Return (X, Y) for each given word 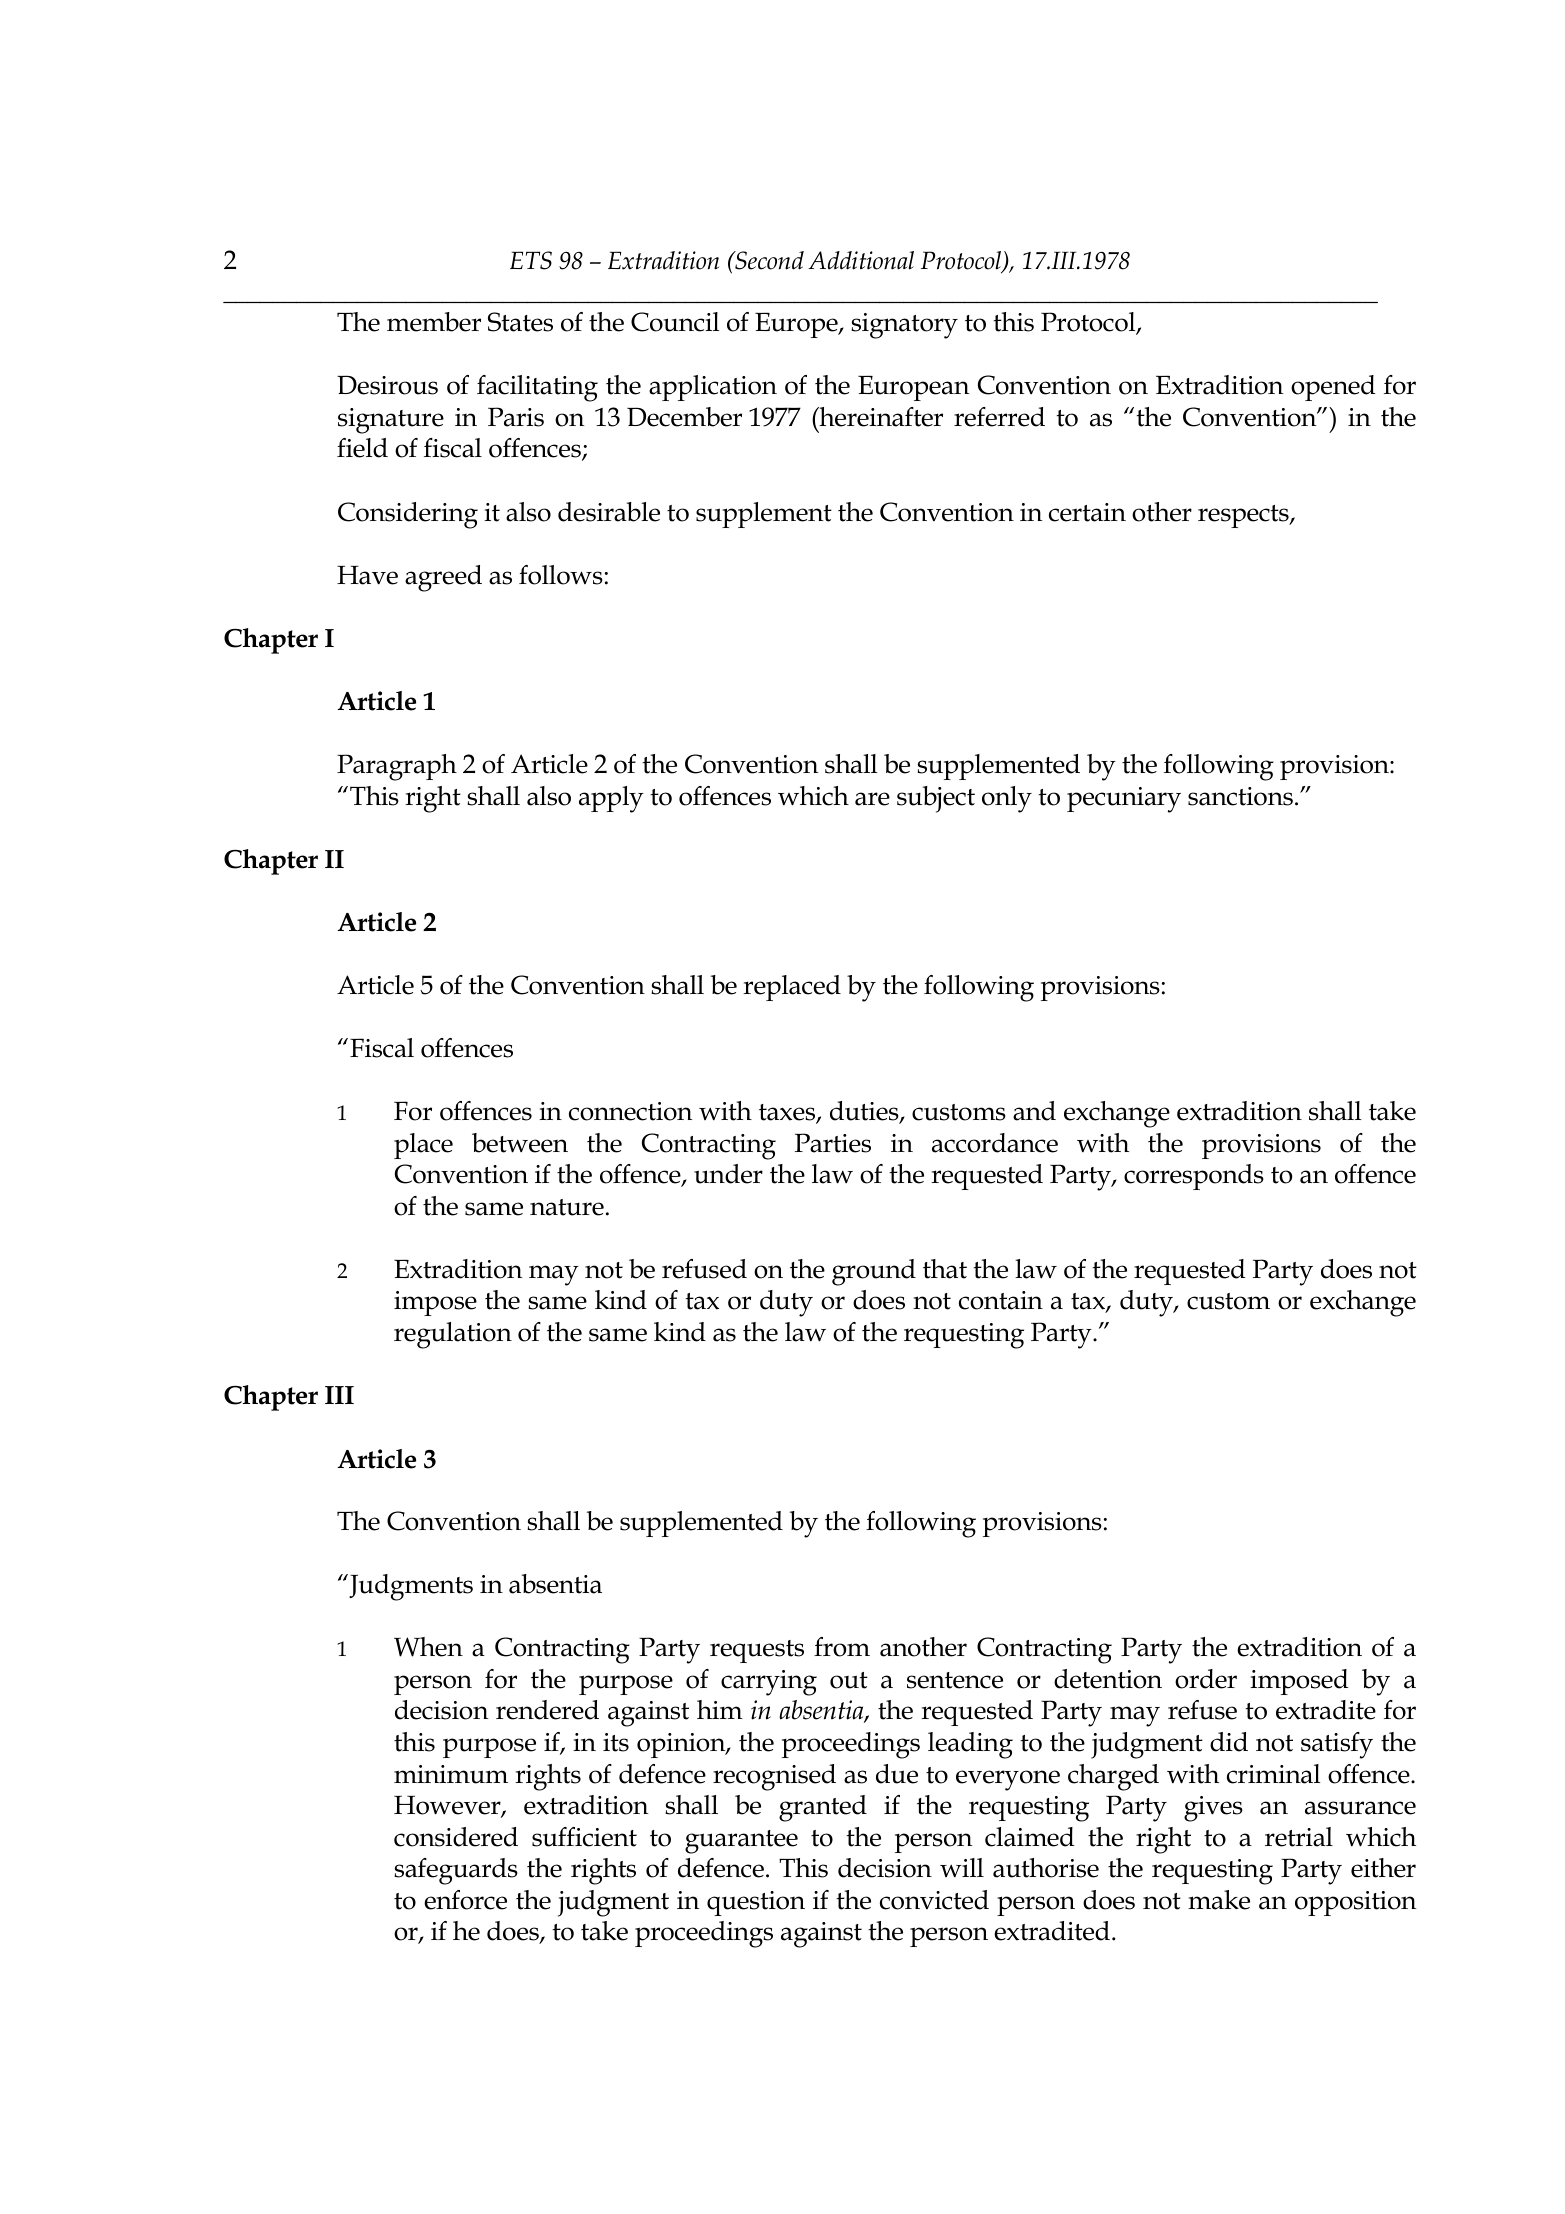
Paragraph (397, 767)
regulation (453, 1335)
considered (456, 1837)
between (520, 1143)
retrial (1299, 1837)
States (520, 322)
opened (1333, 388)
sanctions (1240, 796)
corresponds (1194, 1177)
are (872, 799)
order (1206, 1679)
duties (865, 1112)
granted (823, 1808)
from (842, 1647)
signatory (904, 326)
